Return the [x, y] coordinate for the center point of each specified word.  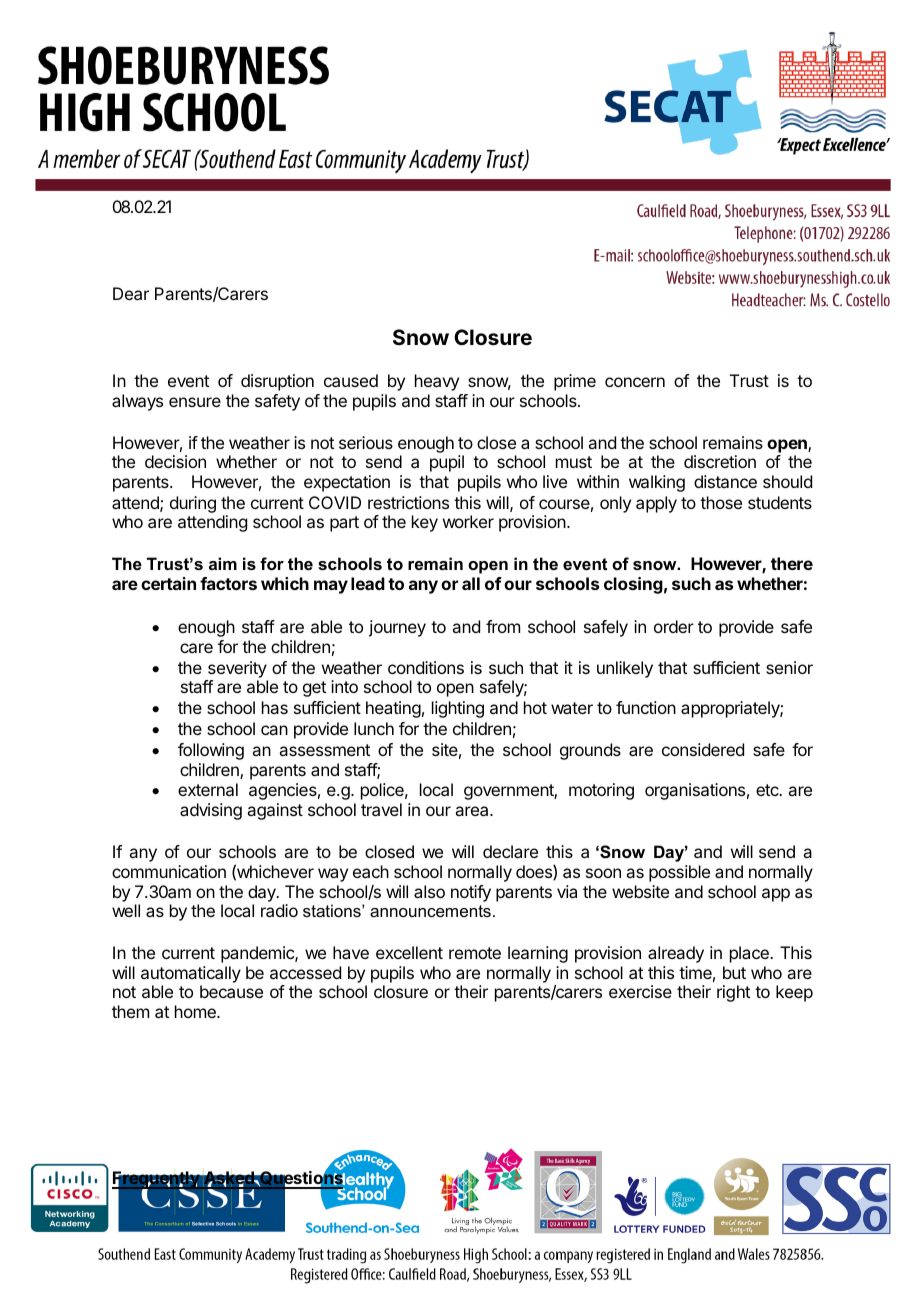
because [231, 991]
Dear [131, 293]
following [211, 751]
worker [468, 521]
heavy [437, 382]
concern [635, 382]
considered [703, 749]
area [473, 811]
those [721, 502]
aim [223, 563]
